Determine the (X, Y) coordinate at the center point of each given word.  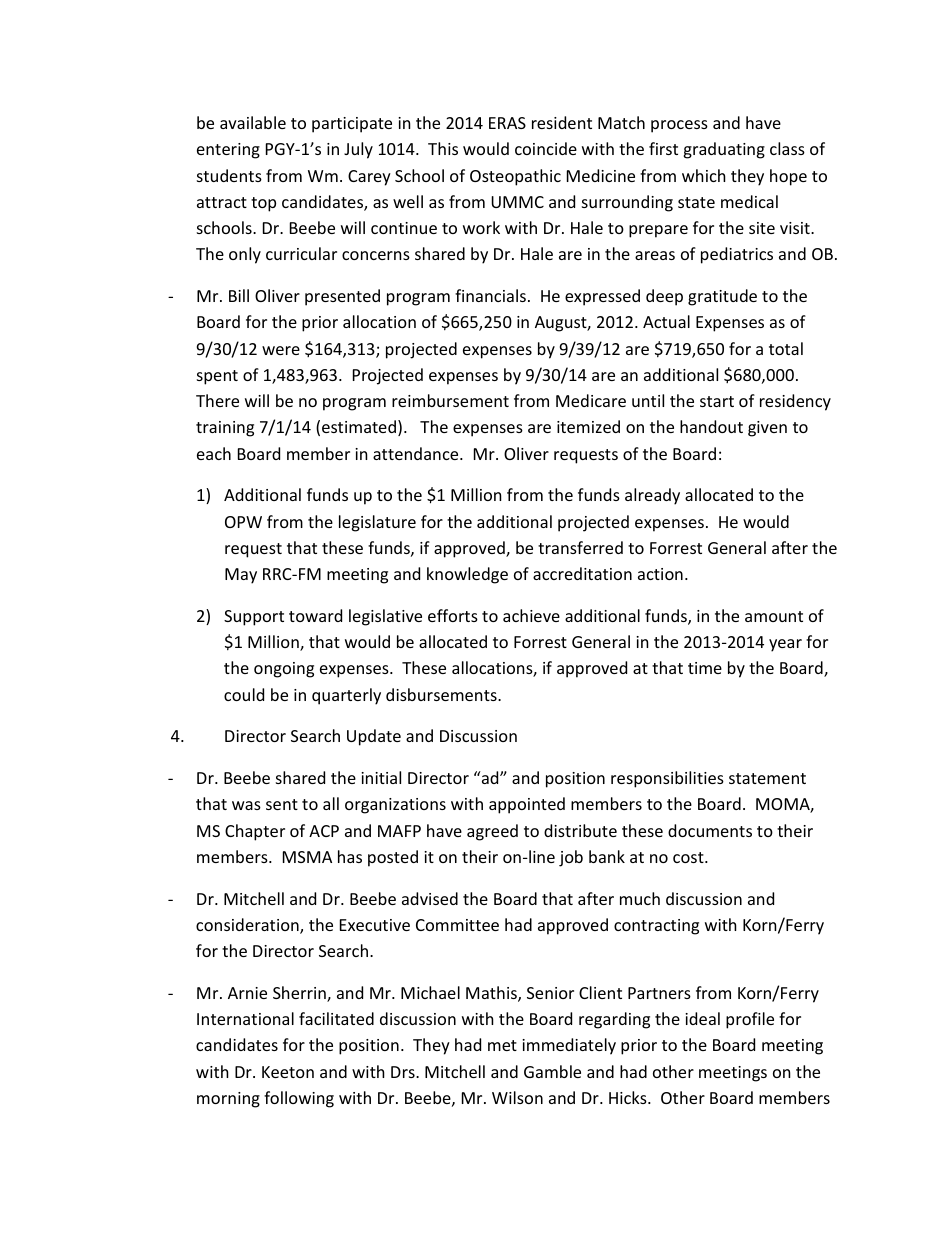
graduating (724, 150)
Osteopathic (515, 177)
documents (710, 830)
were (281, 350)
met (502, 1045)
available (253, 122)
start (717, 401)
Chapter (255, 832)
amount (774, 616)
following (299, 1099)
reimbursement (450, 400)
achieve (531, 615)
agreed (492, 832)
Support (254, 618)
